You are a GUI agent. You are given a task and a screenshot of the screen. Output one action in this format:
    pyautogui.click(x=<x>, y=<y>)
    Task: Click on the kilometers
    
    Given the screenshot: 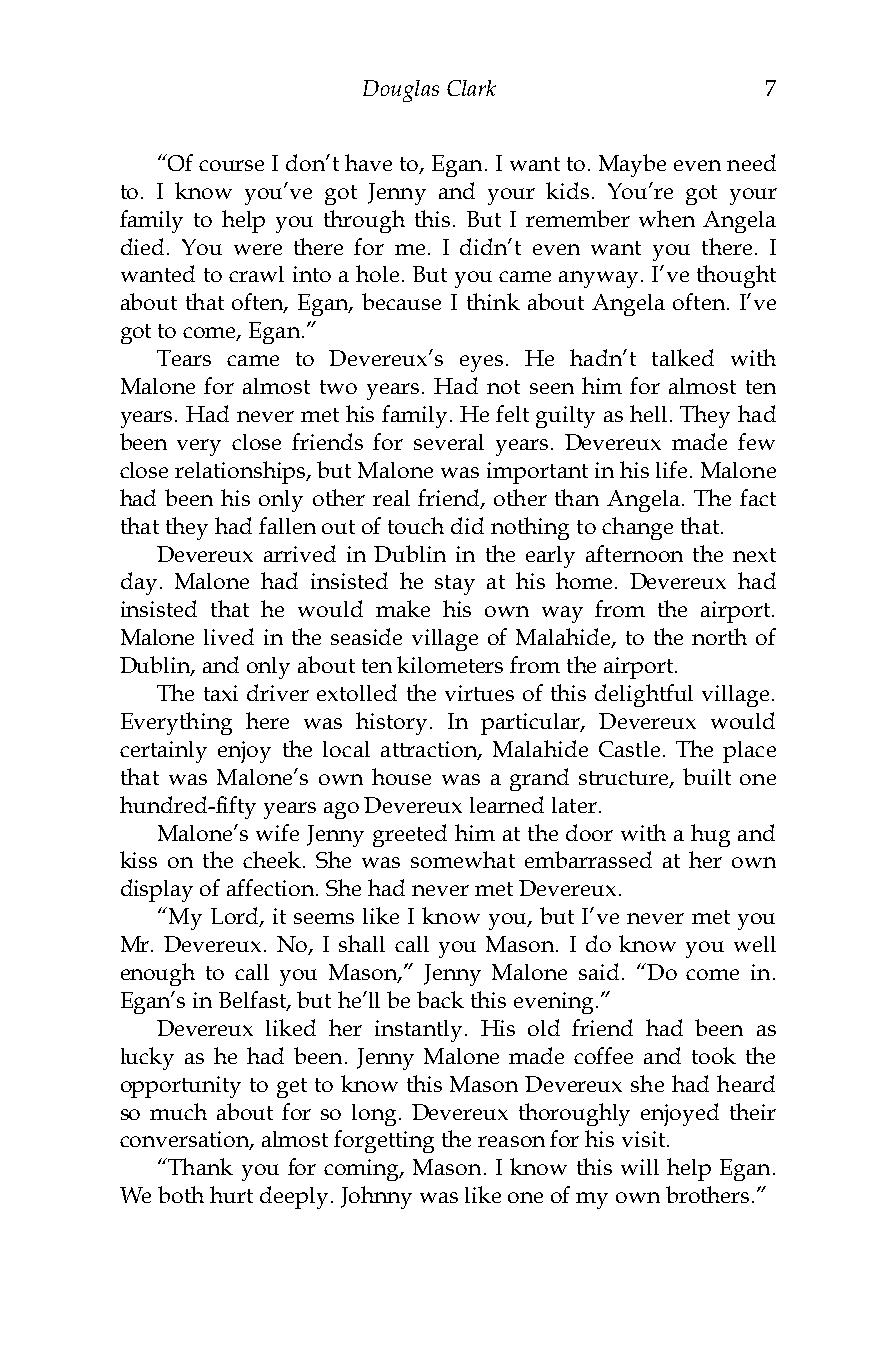 What is the action you would take?
    pyautogui.click(x=450, y=664)
